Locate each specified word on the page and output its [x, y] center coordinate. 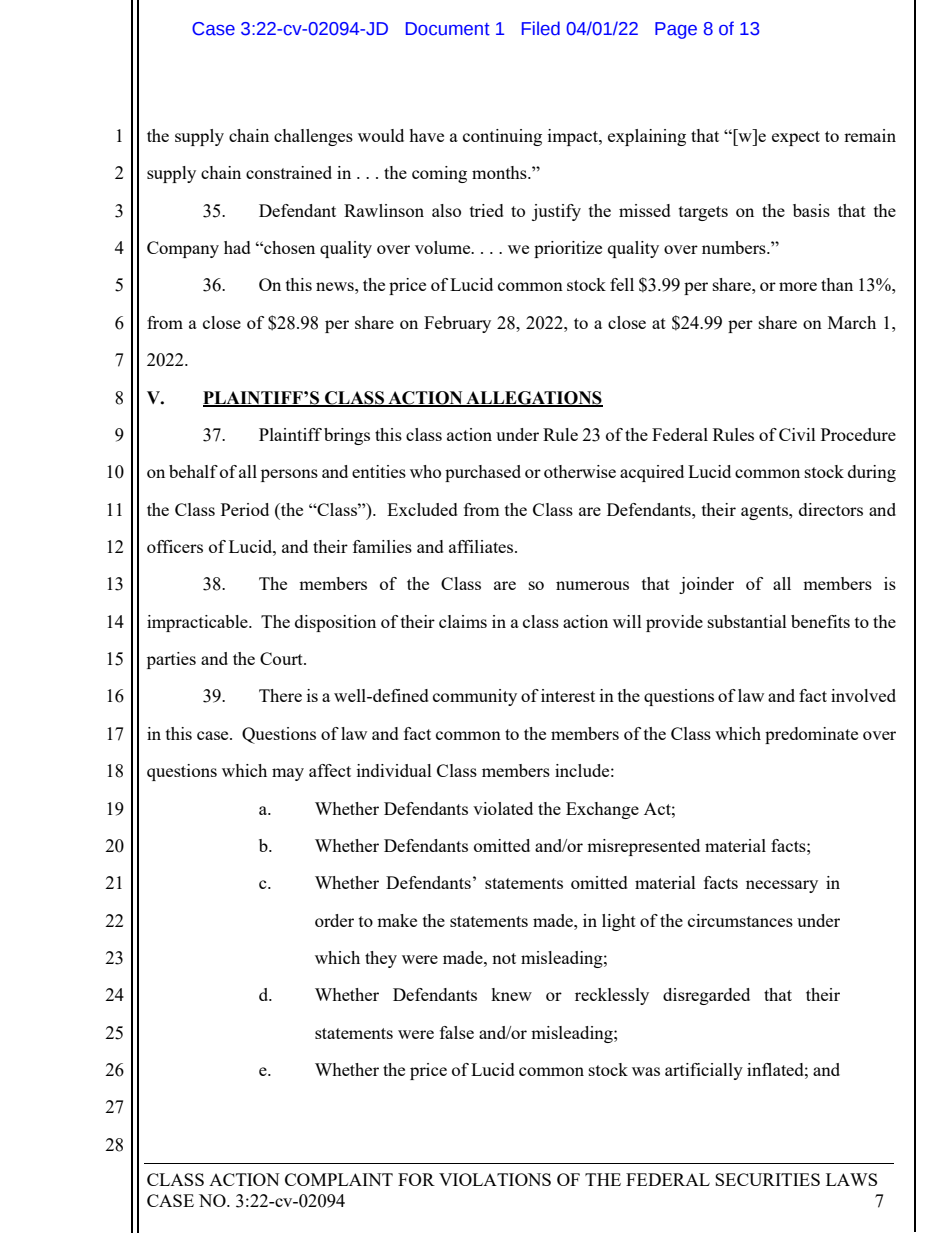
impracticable [198, 623]
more [798, 286]
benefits [820, 621]
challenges [313, 137]
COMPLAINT [339, 1179]
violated [503, 808]
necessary [782, 886]
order [334, 920]
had [237, 247]
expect [796, 138]
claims [463, 621]
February [457, 324]
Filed [541, 28]
